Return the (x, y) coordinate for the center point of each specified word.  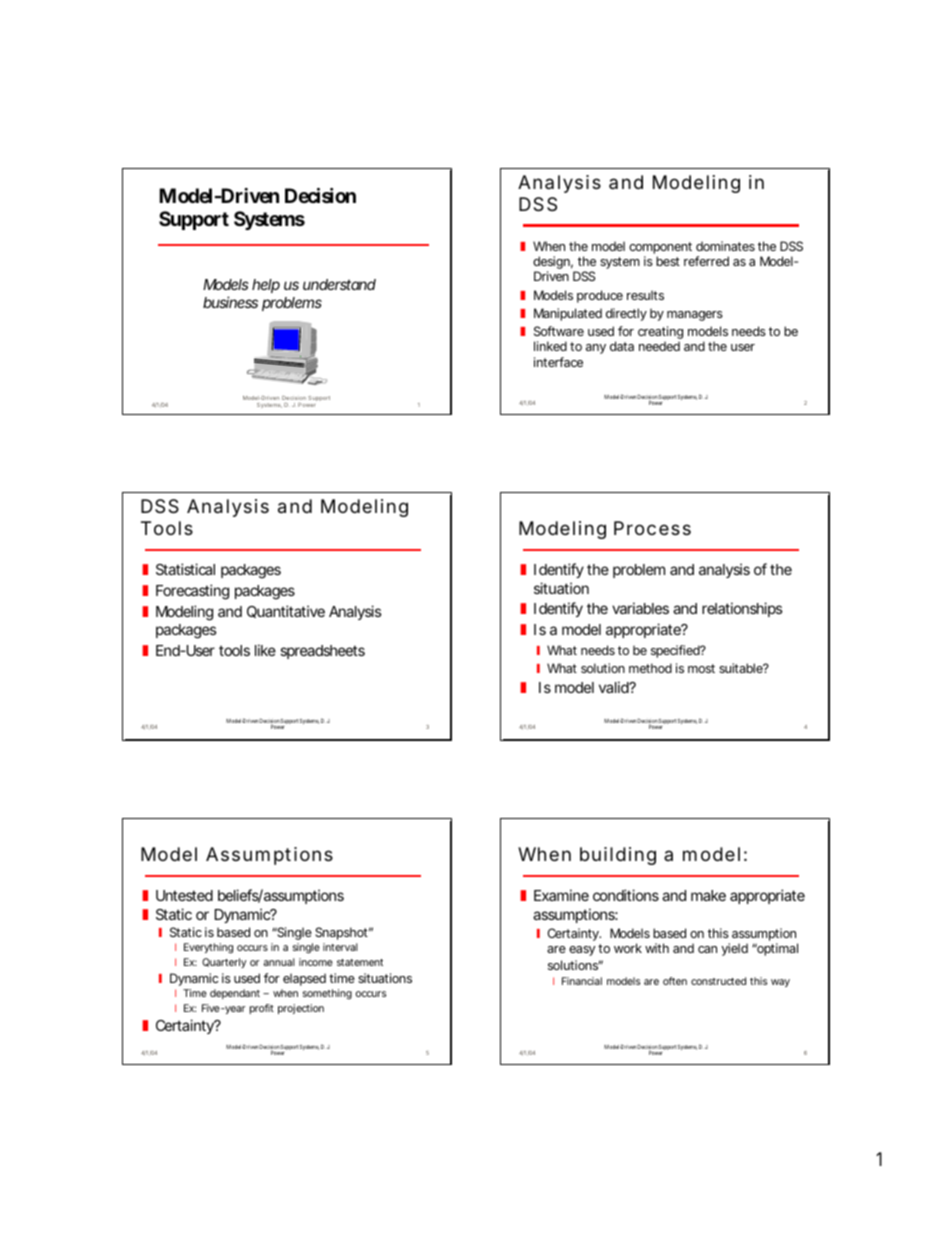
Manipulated (568, 314)
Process (652, 528)
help (266, 286)
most (701, 668)
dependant (235, 994)
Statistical (185, 569)
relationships (742, 609)
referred (706, 261)
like (265, 650)
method (650, 668)
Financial (582, 981)
